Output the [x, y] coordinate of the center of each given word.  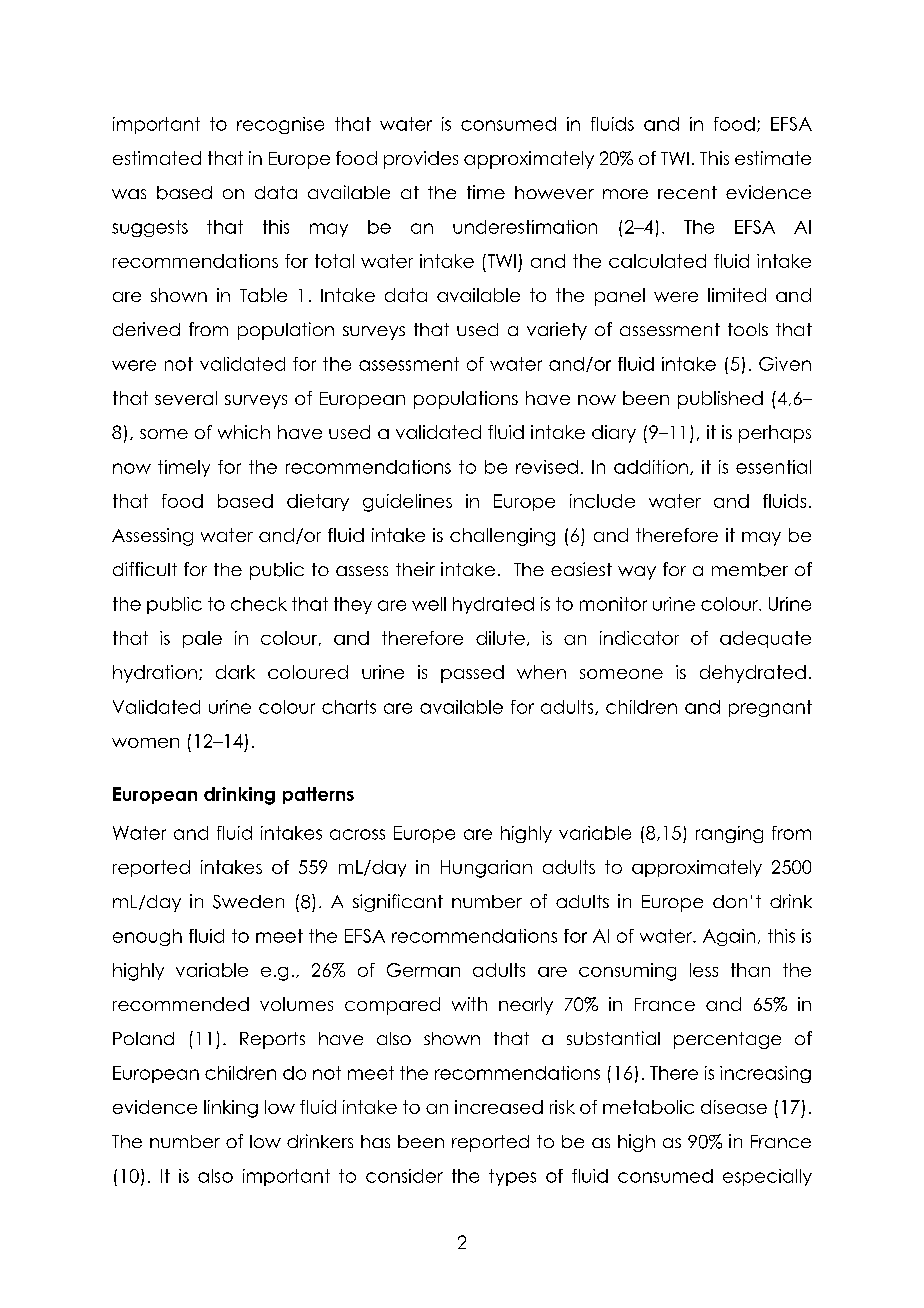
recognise [280, 125]
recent [687, 192]
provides [421, 160]
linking [231, 1109]
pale [202, 639]
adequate [765, 639]
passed [472, 674]
